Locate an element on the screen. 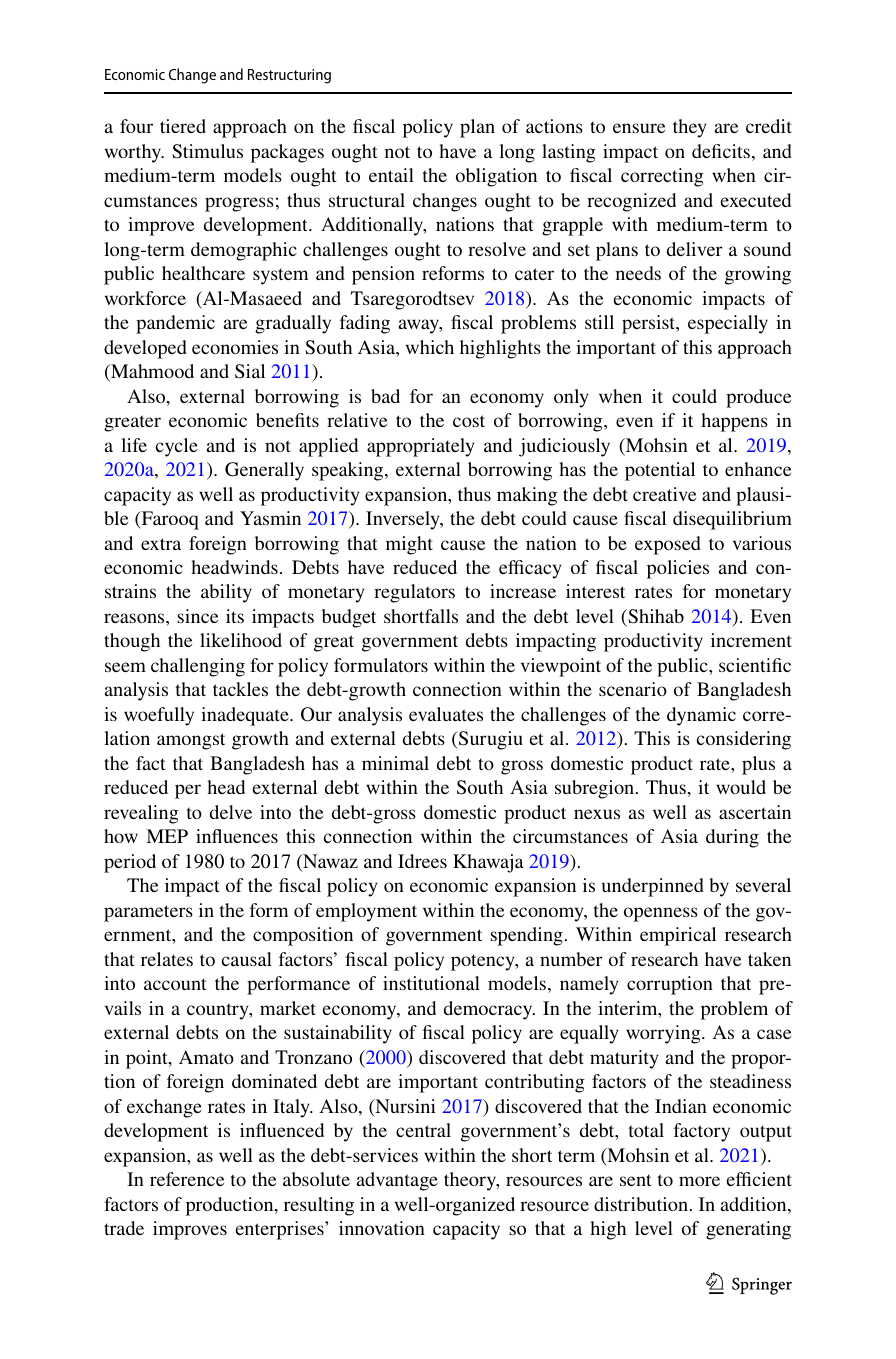 This screenshot has height=1359, width=896. entail is located at coordinates (391, 175).
